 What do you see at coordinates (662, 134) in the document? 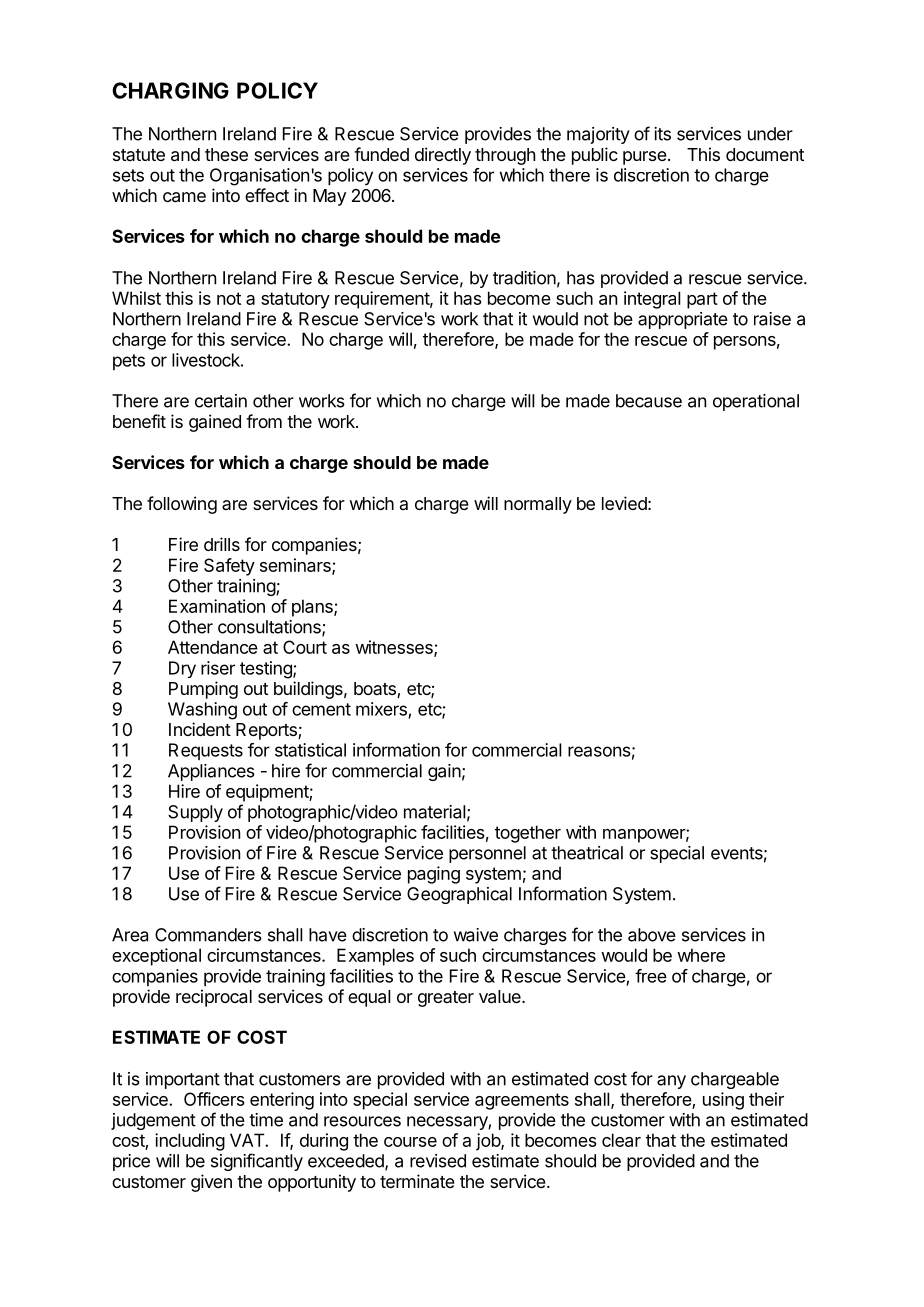
I see `its` at bounding box center [662, 134].
